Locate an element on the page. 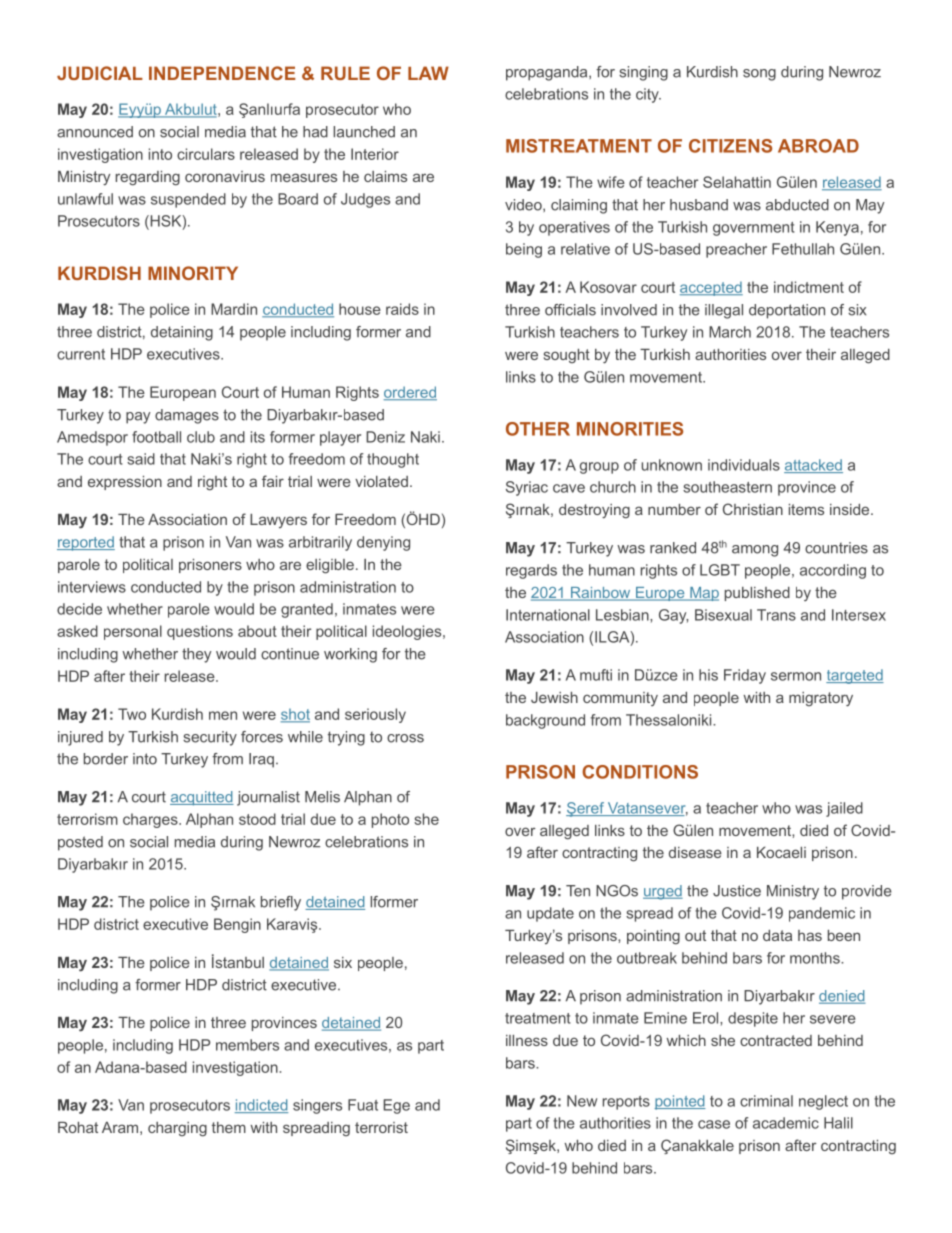 This image has width=952, height=1233. March is located at coordinates (730, 332).
